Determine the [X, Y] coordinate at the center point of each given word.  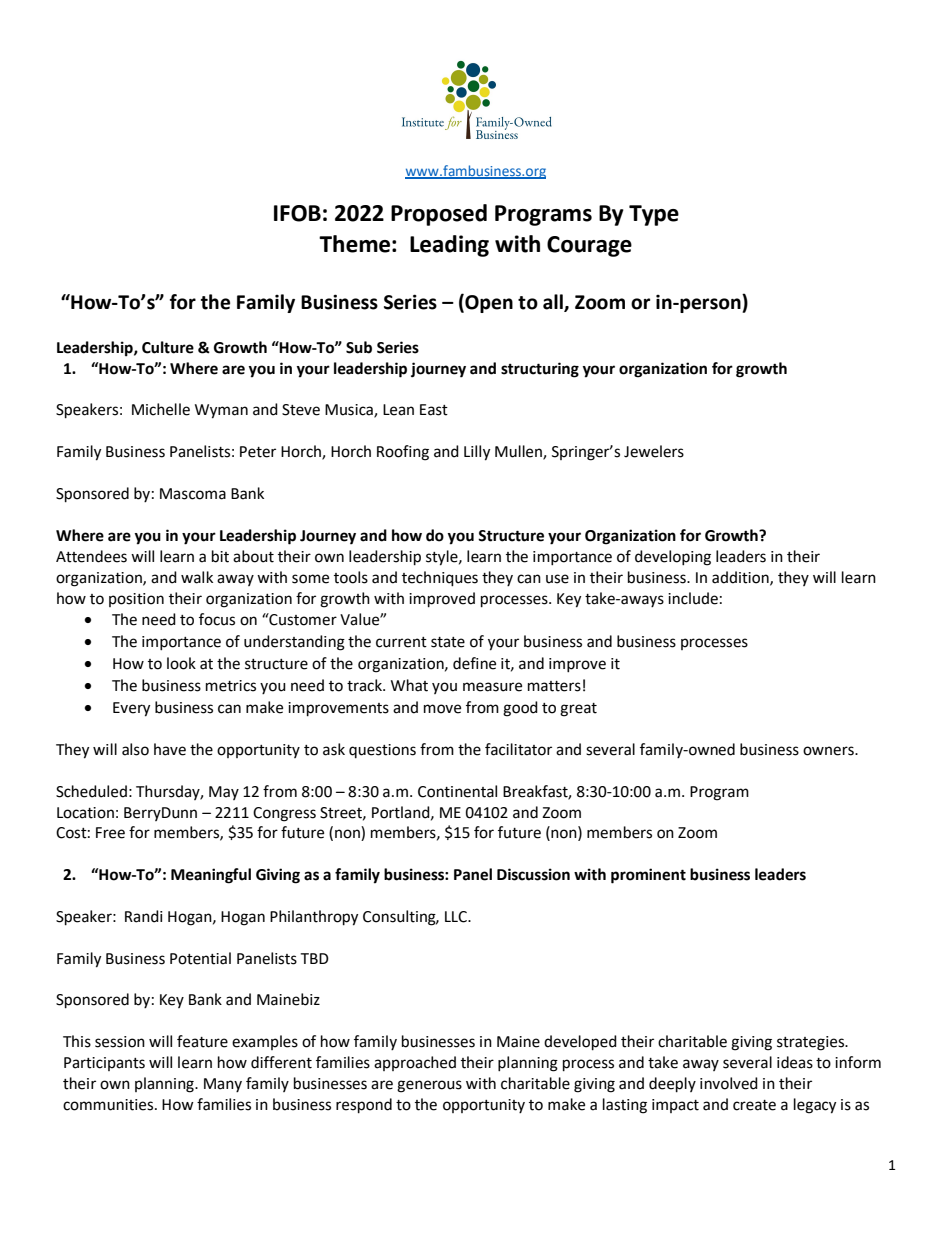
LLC [457, 917]
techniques [440, 579]
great [578, 710]
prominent [648, 876]
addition [741, 578]
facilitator [518, 749]
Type [654, 215]
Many [223, 1085]
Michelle [161, 409]
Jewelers [654, 451]
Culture [168, 347]
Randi [144, 916]
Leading [449, 246]
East [434, 410]
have [170, 749]
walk [197, 577]
